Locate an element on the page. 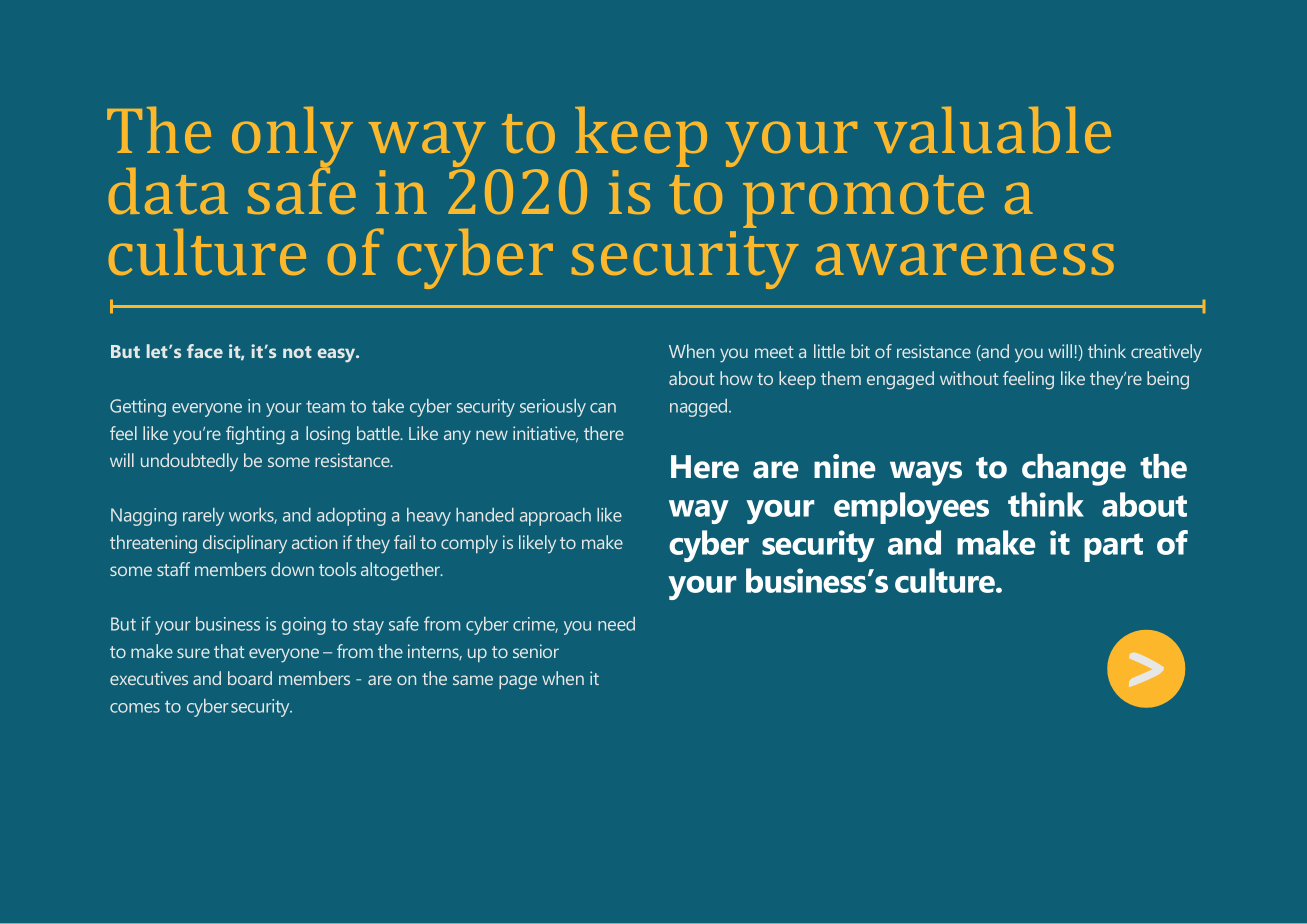 This image has width=1307, height=924. can is located at coordinates (603, 408).
